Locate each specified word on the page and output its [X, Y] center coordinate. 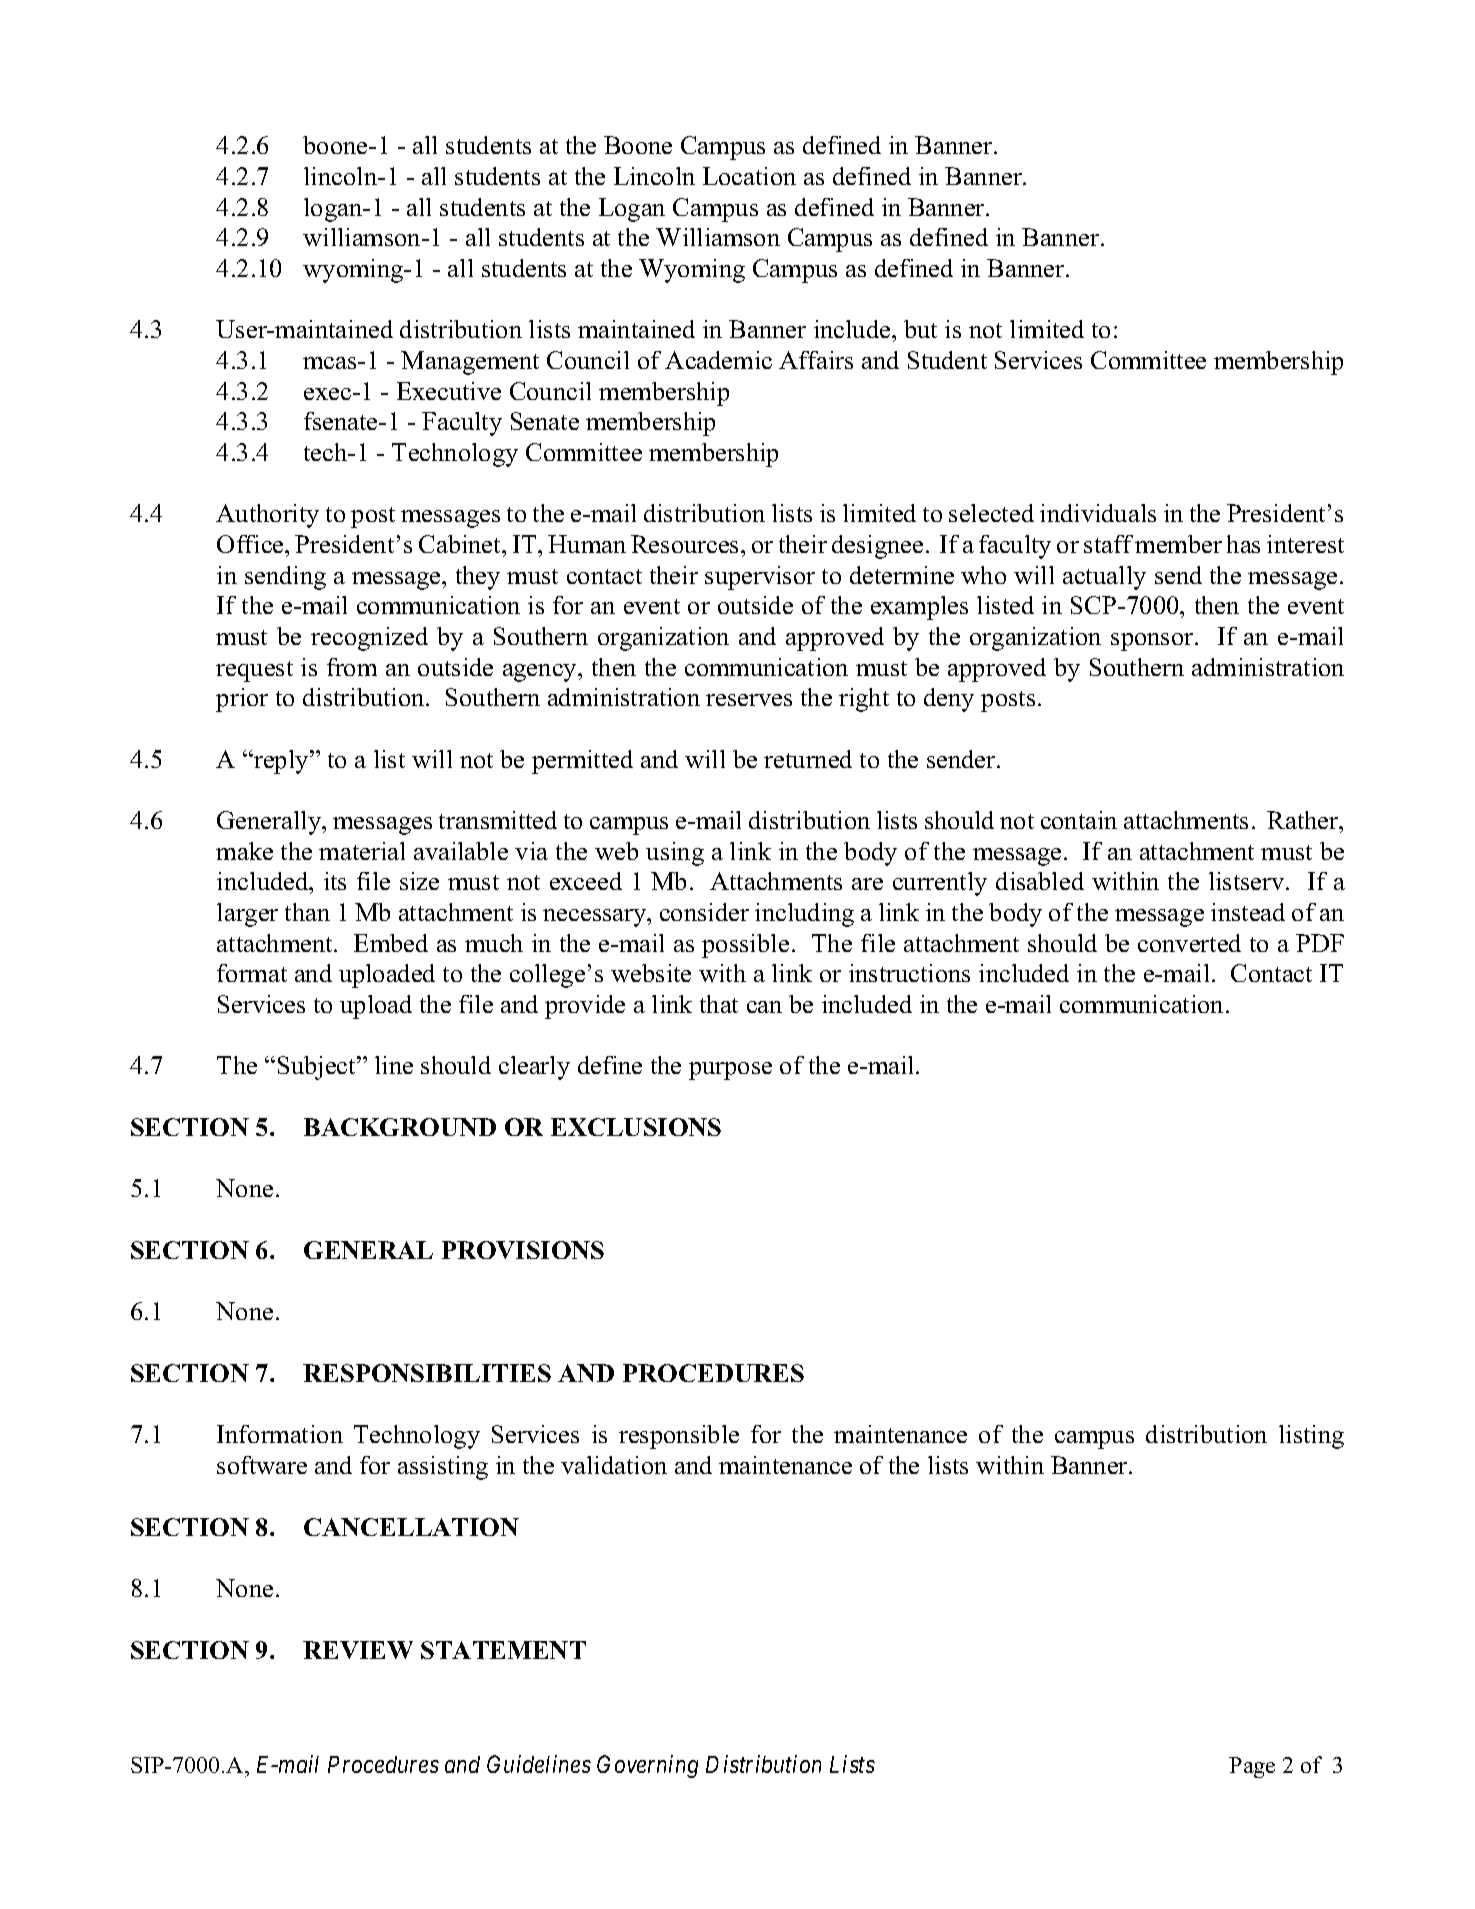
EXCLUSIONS [636, 1127]
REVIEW [358, 1650]
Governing [647, 1766]
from [352, 667]
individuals [1098, 513]
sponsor [1153, 642]
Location [749, 176]
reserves [749, 700]
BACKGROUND [400, 1127]
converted [1189, 943]
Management [470, 363]
